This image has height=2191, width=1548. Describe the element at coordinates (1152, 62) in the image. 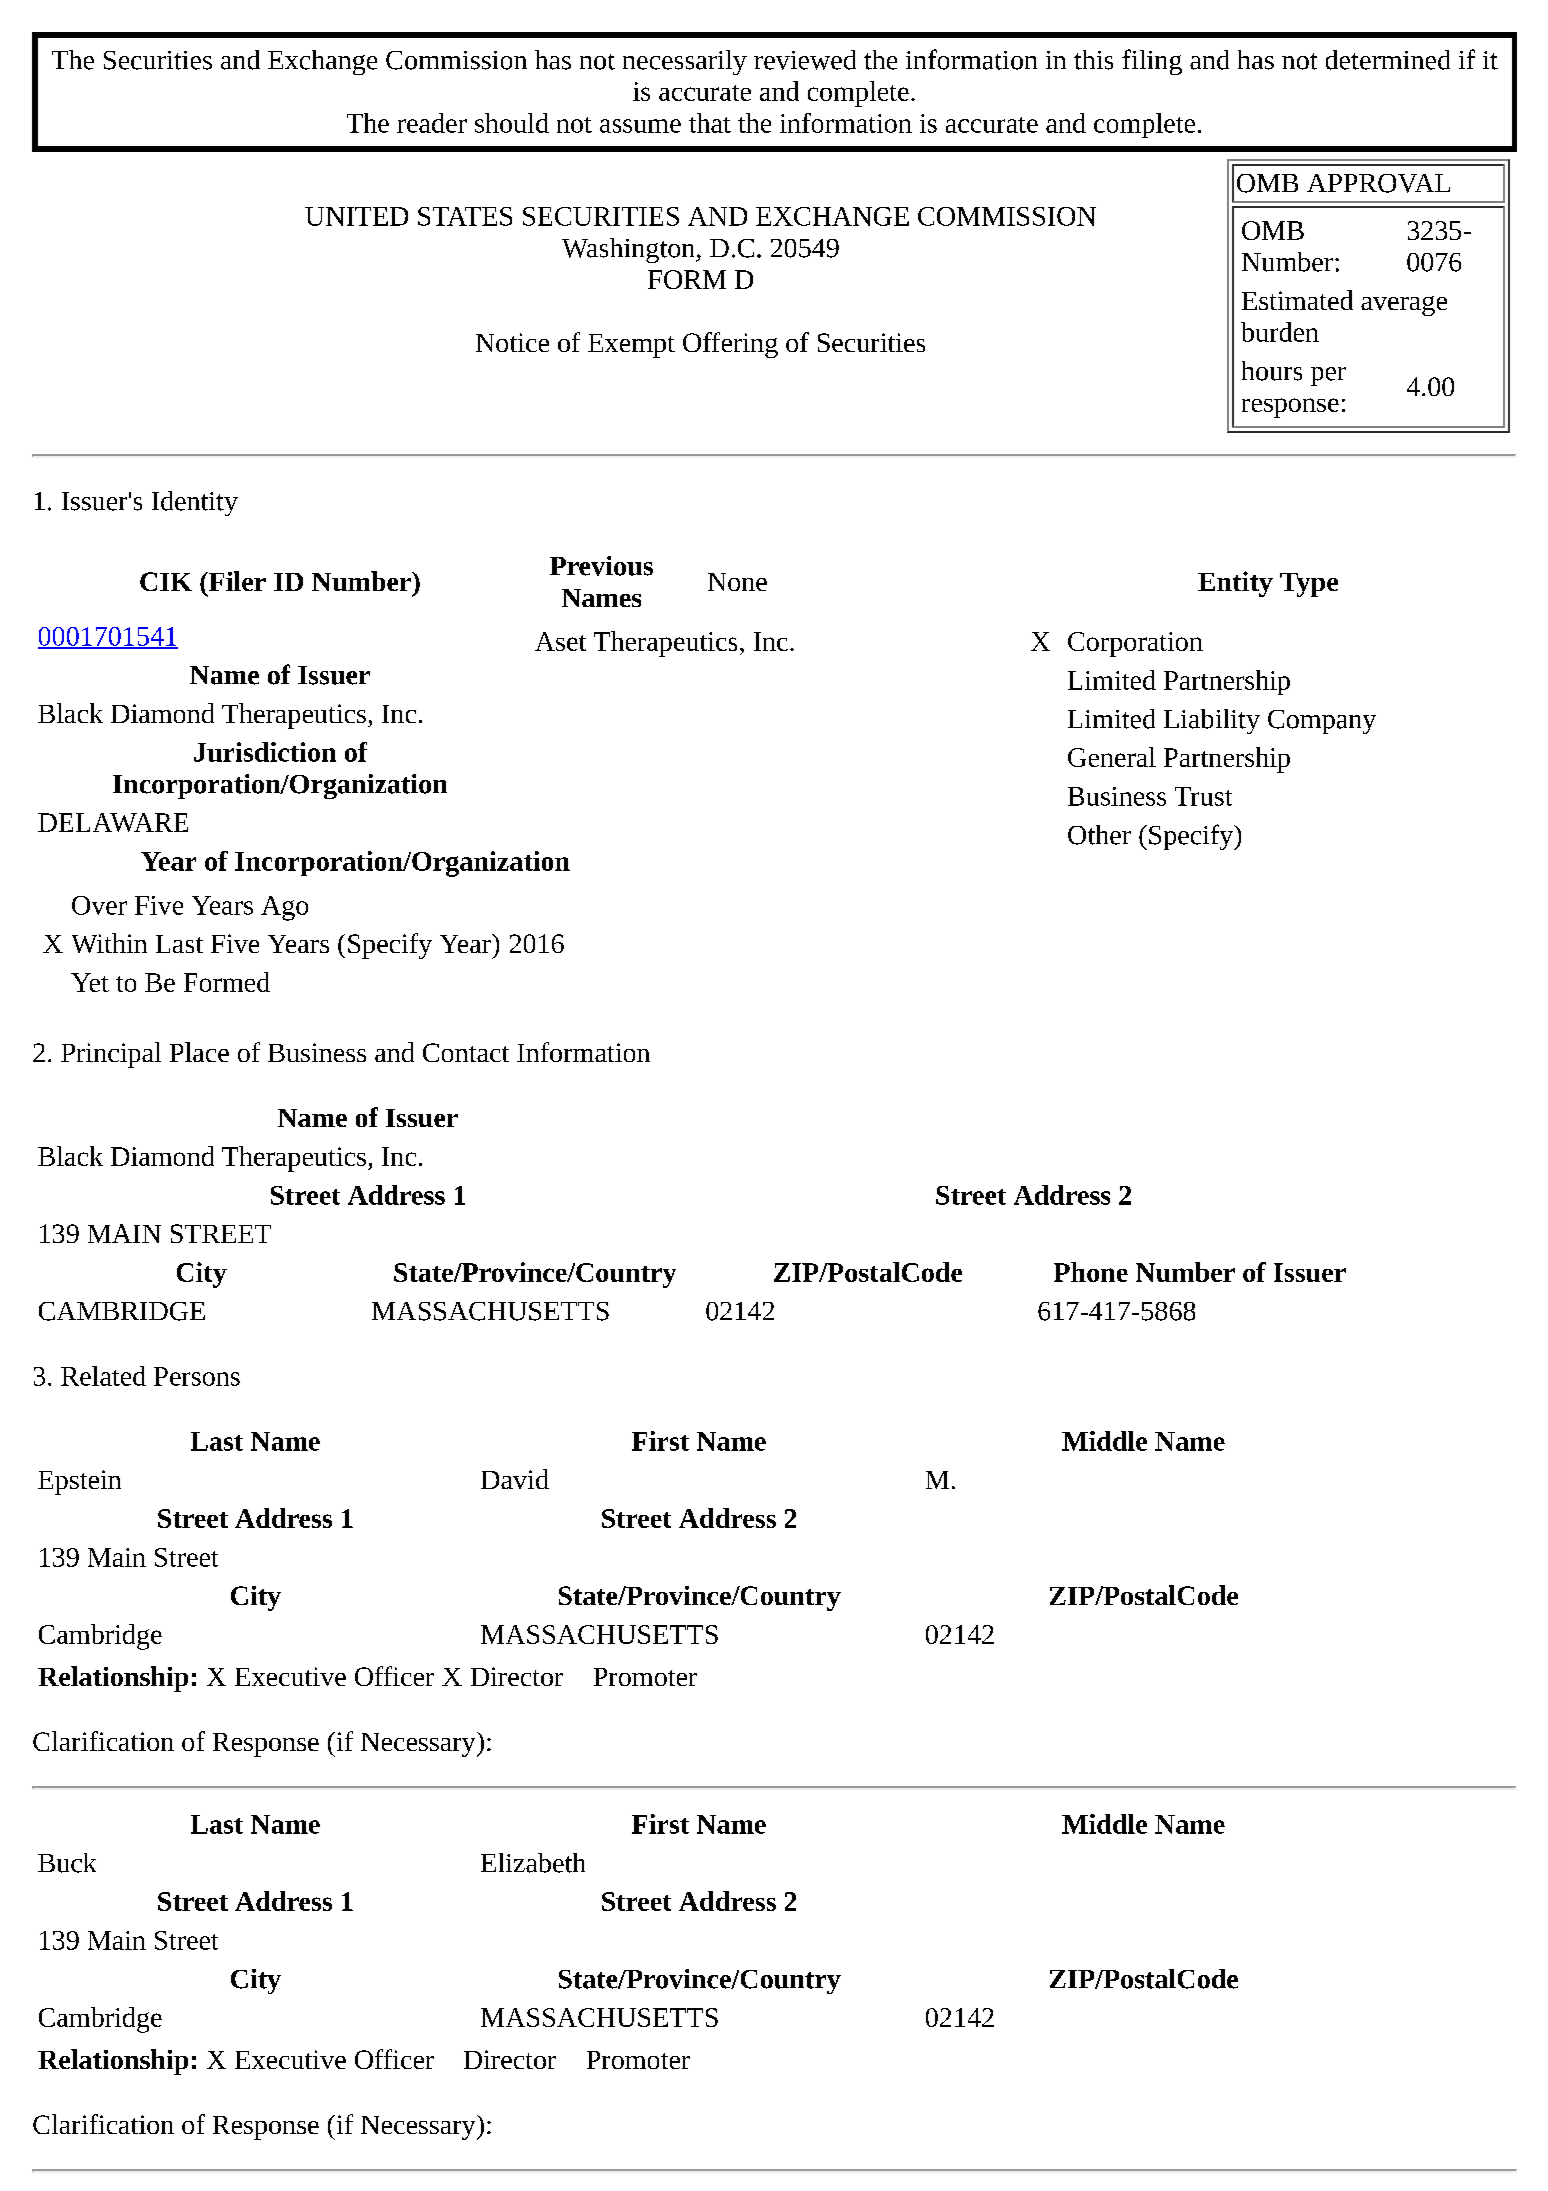

I see `filing` at that location.
